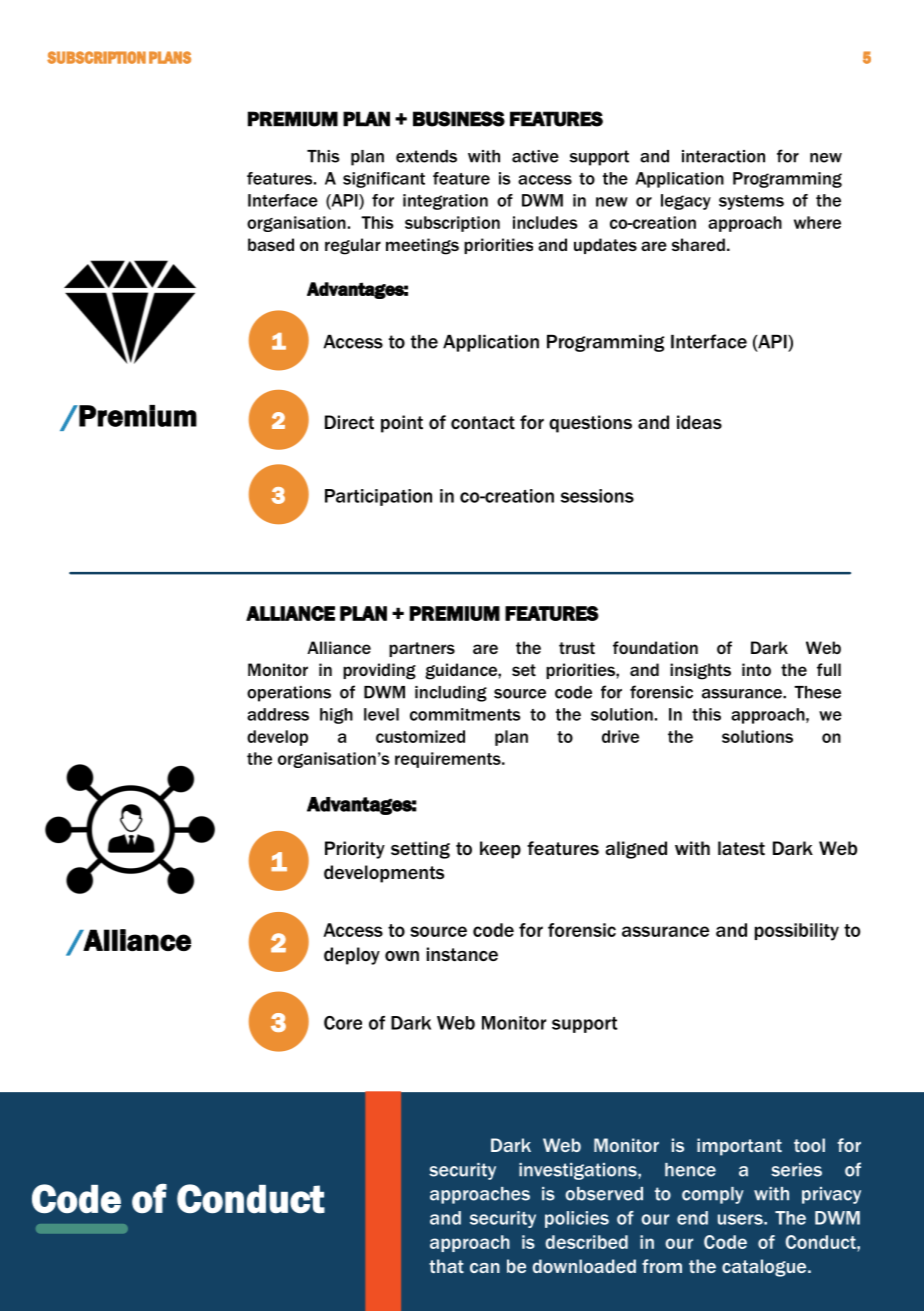  What do you see at coordinates (797, 932) in the screenshot?
I see `possibility` at bounding box center [797, 932].
